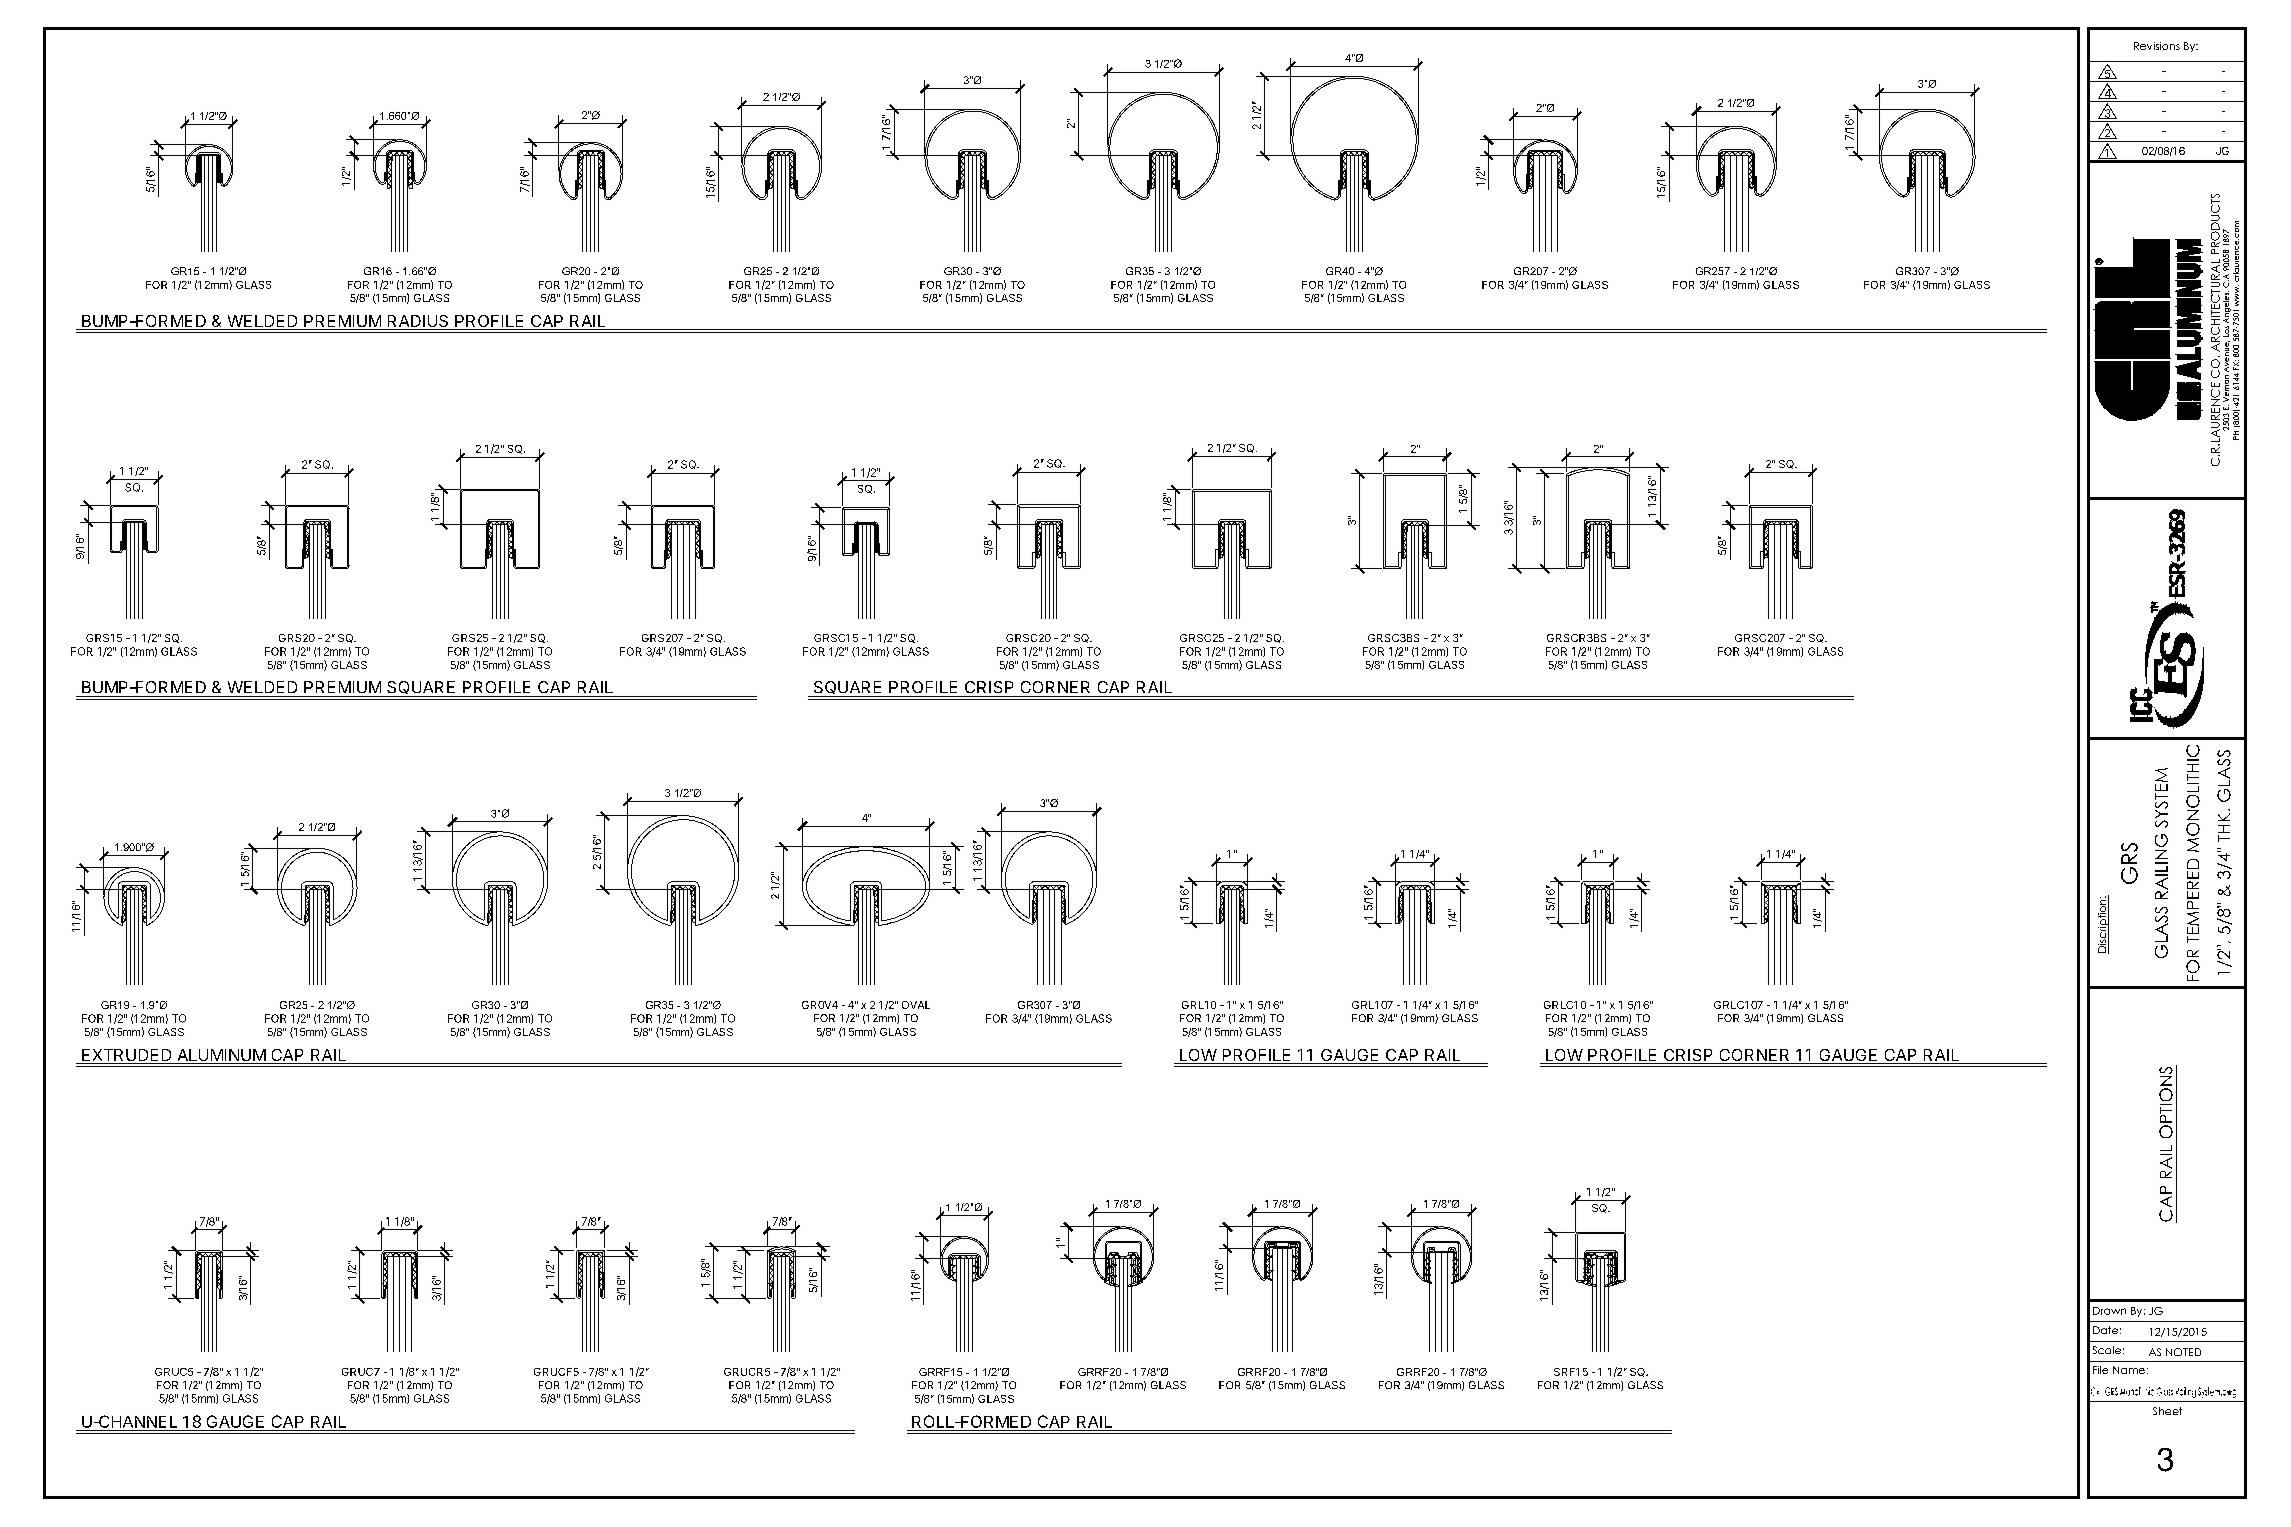 Image resolution: width=2291 pixels, height=1527 pixels. Describe the element at coordinates (2183, 1352) in the image. I see `NOTED` at that location.
